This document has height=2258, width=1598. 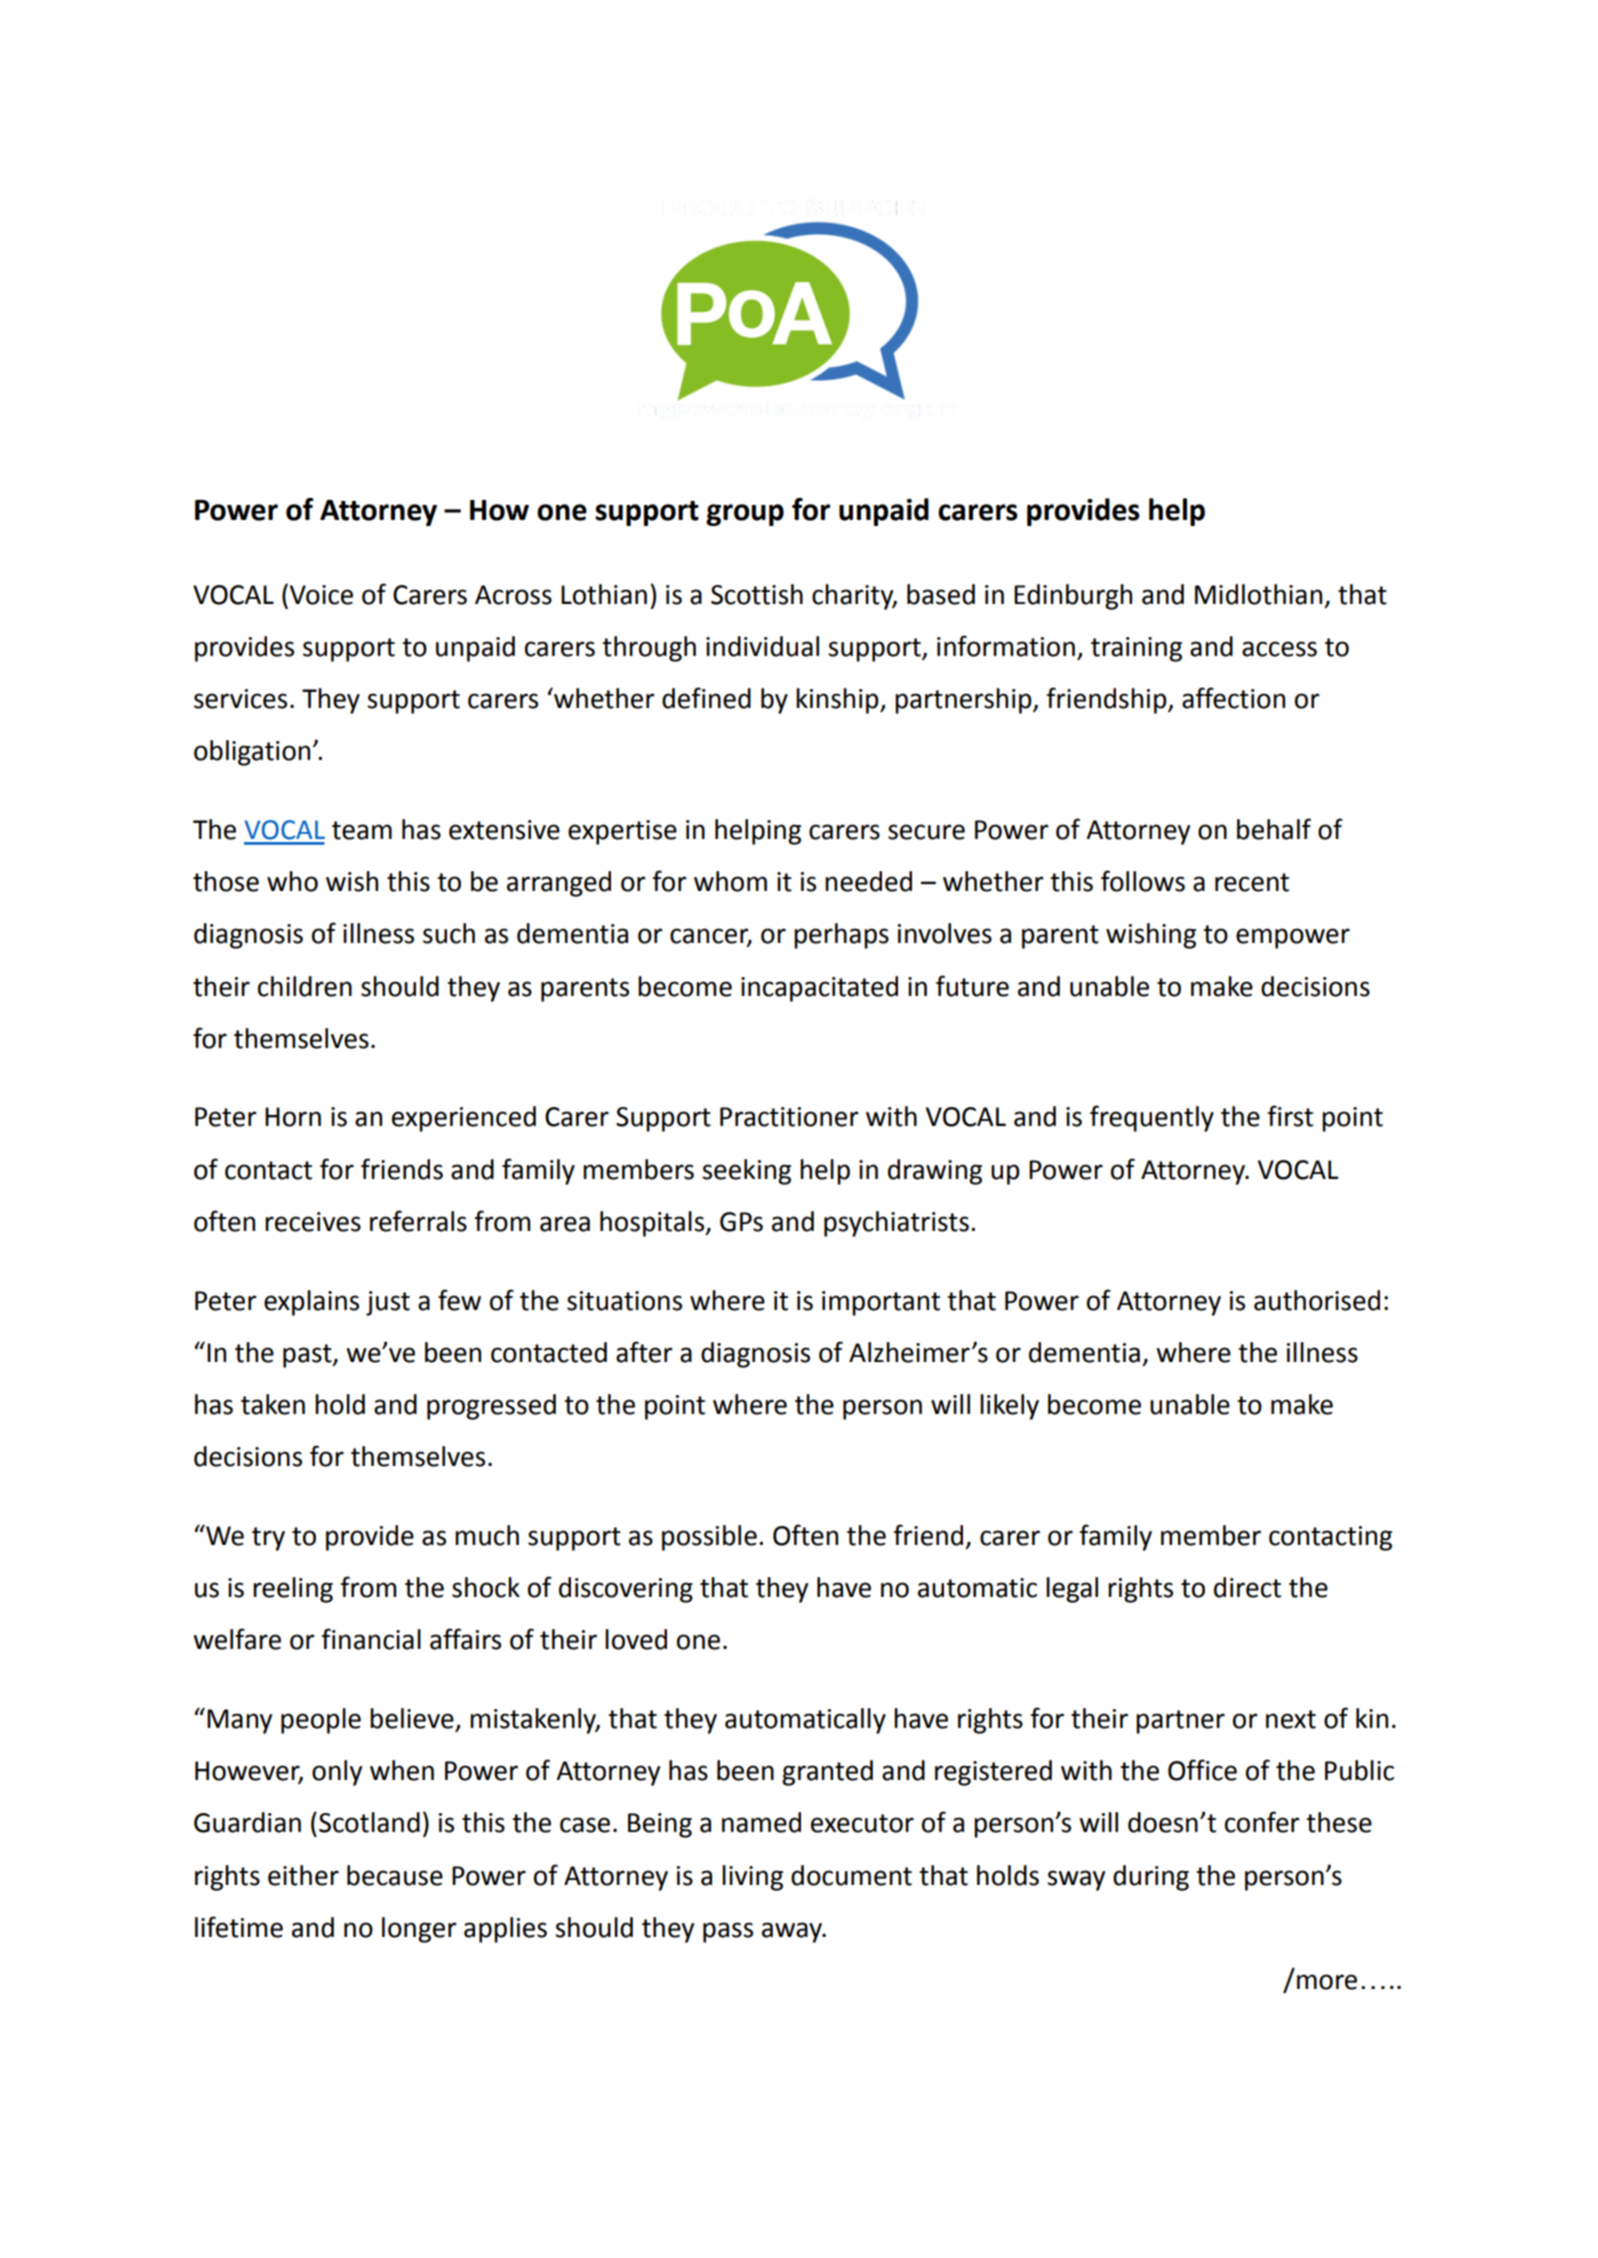 I want to click on access, so click(x=1279, y=649).
